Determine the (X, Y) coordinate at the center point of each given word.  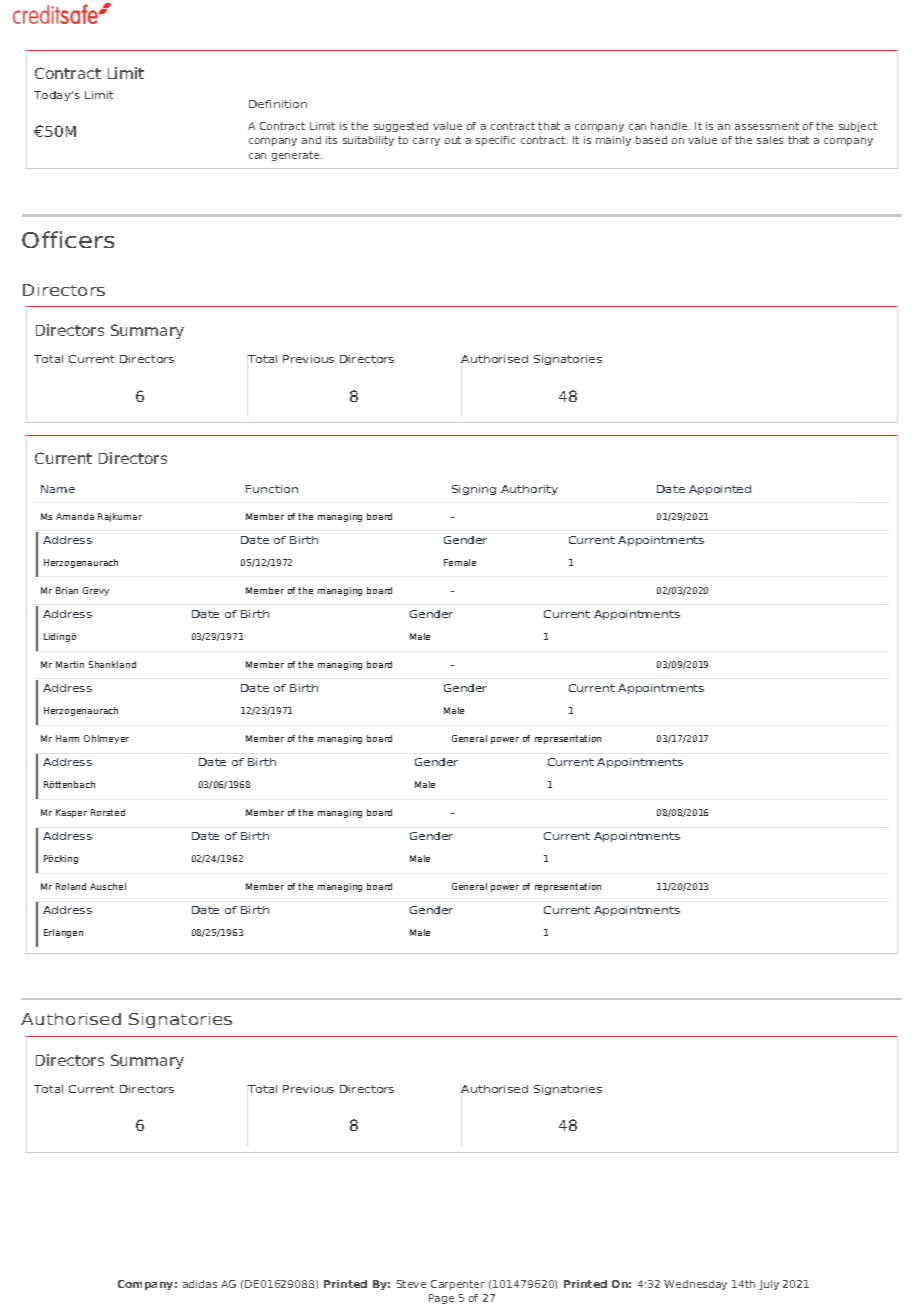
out (453, 140)
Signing (474, 490)
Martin (70, 664)
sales (770, 140)
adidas (200, 1284)
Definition (278, 104)
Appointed (720, 490)
